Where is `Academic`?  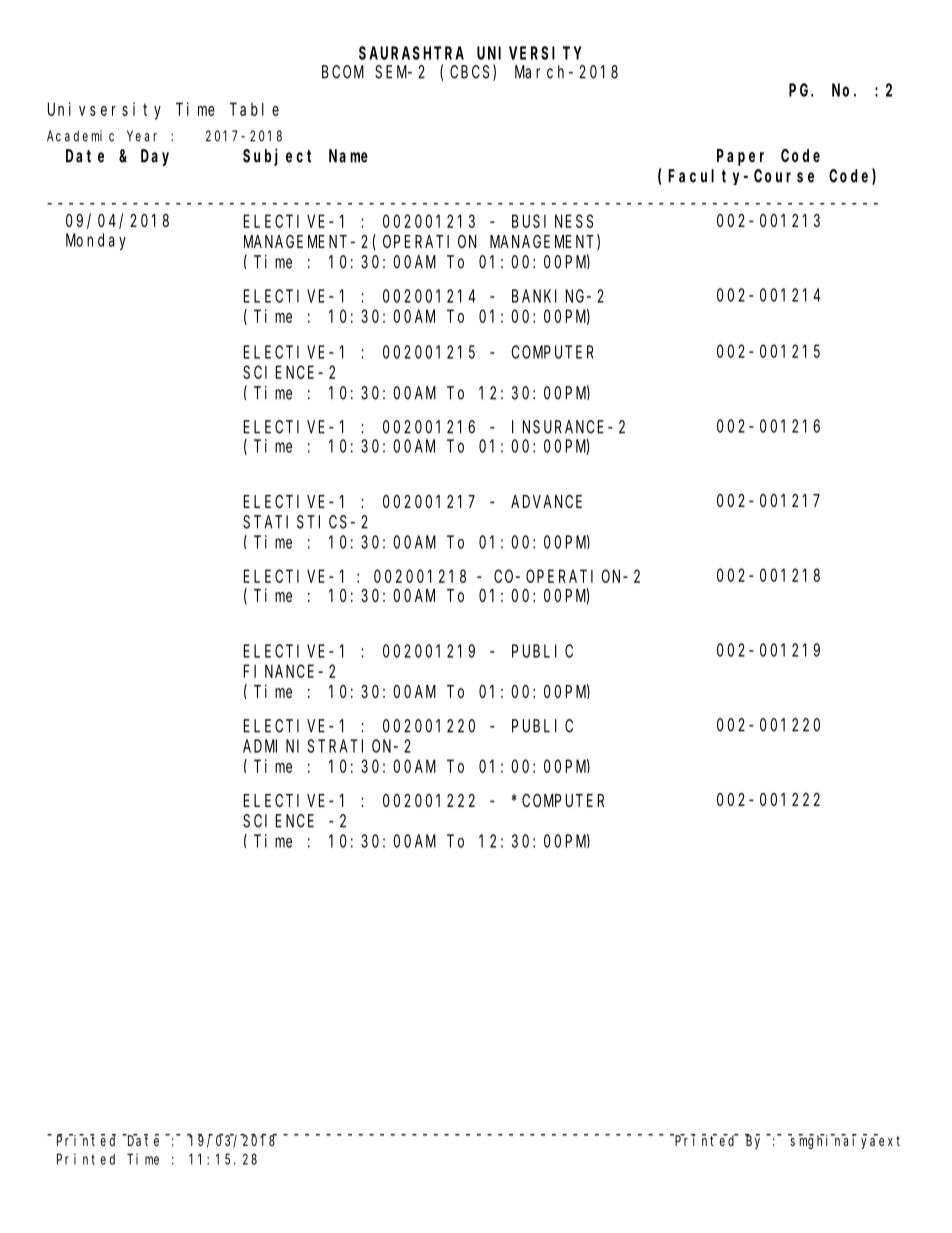 Academic is located at coordinates (80, 136).
